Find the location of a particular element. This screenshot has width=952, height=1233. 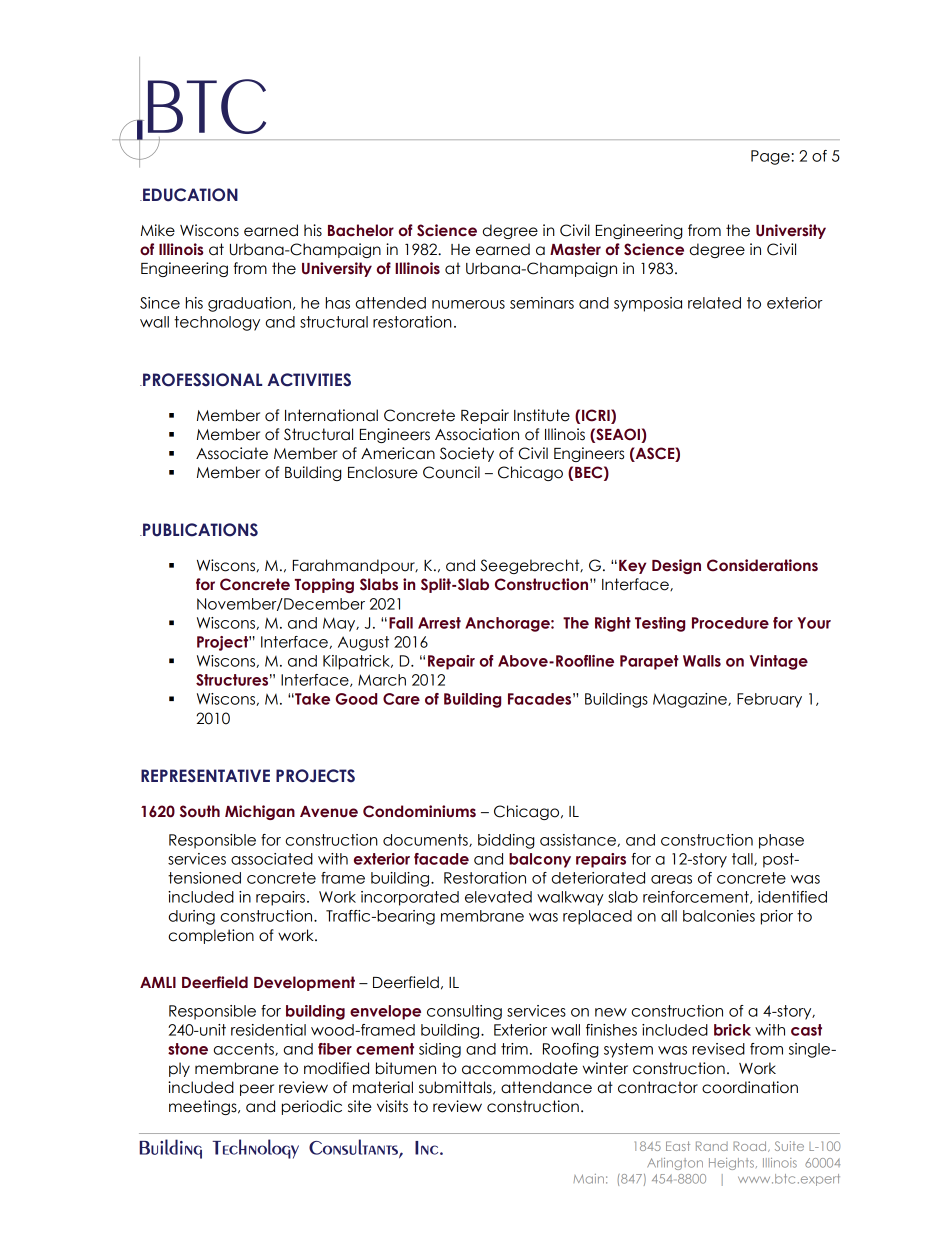

Page is located at coordinates (771, 157).
